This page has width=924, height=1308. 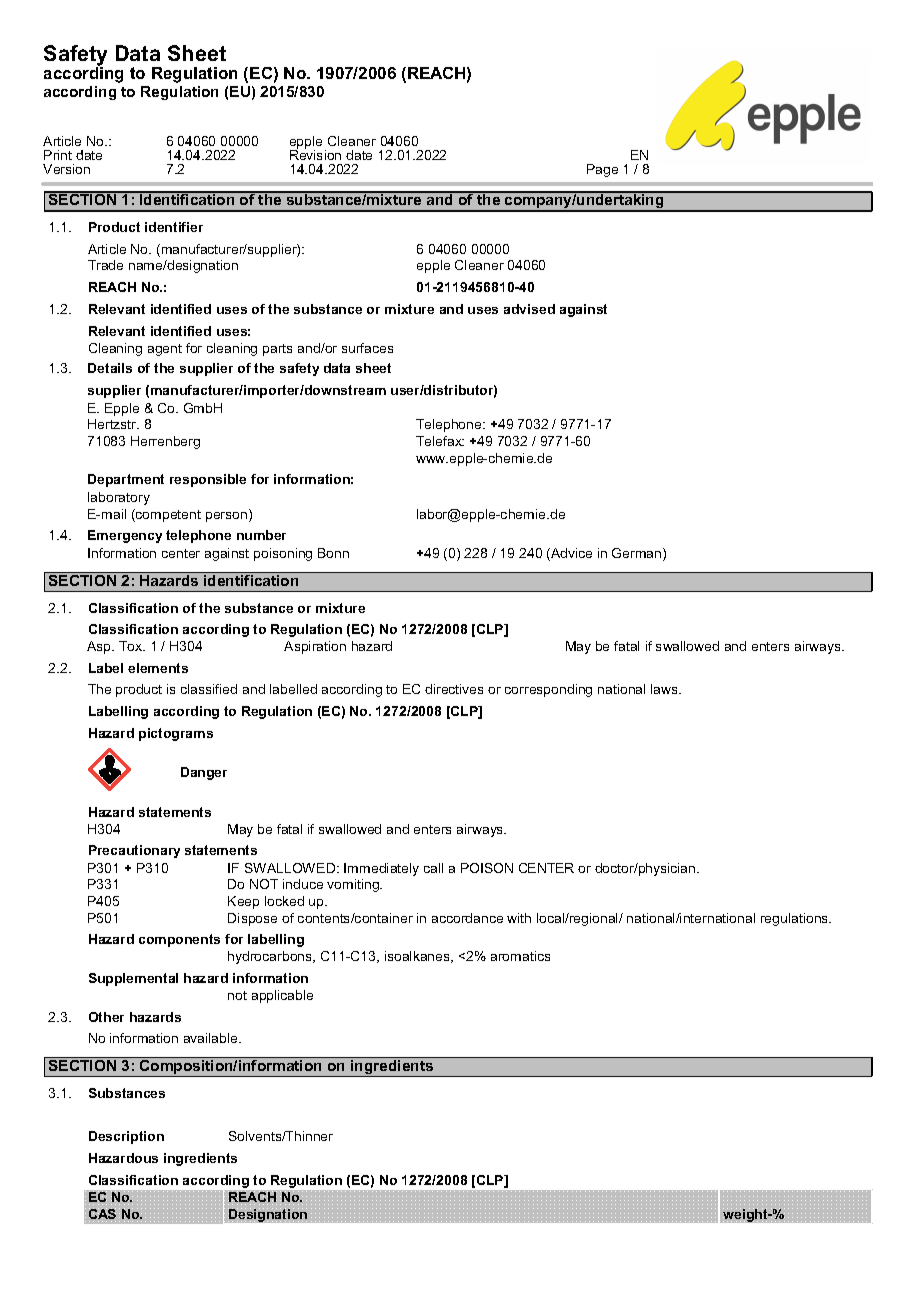 What do you see at coordinates (519, 918) in the page?
I see `with` at bounding box center [519, 918].
